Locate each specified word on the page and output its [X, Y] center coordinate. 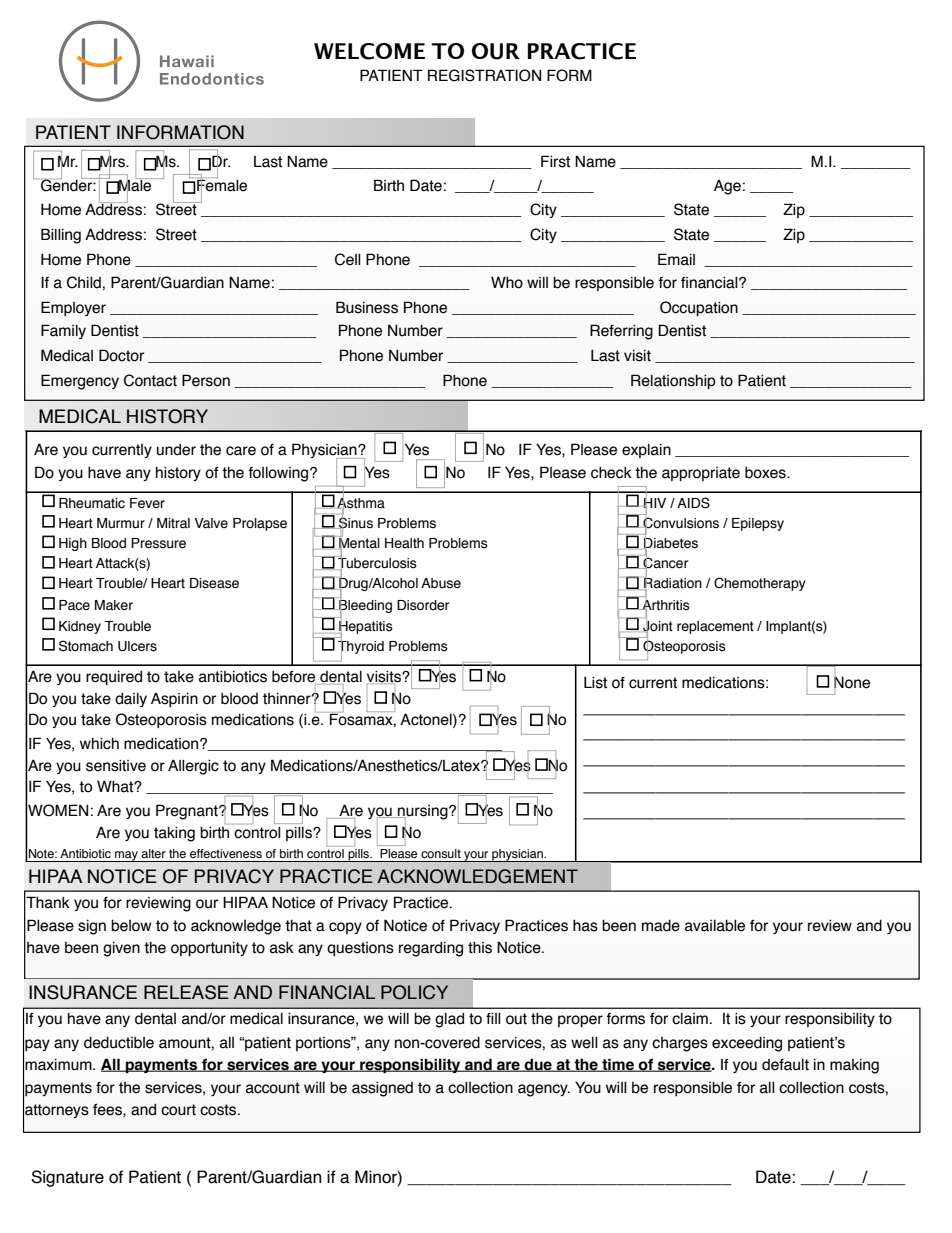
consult [441, 853]
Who [507, 282]
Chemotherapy [760, 584]
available [715, 926]
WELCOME [369, 51]
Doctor [121, 355]
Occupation [699, 308]
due [538, 1065]
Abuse [441, 583]
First [555, 161]
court [178, 1110]
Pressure [158, 543]
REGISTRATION [484, 75]
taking [174, 834]
